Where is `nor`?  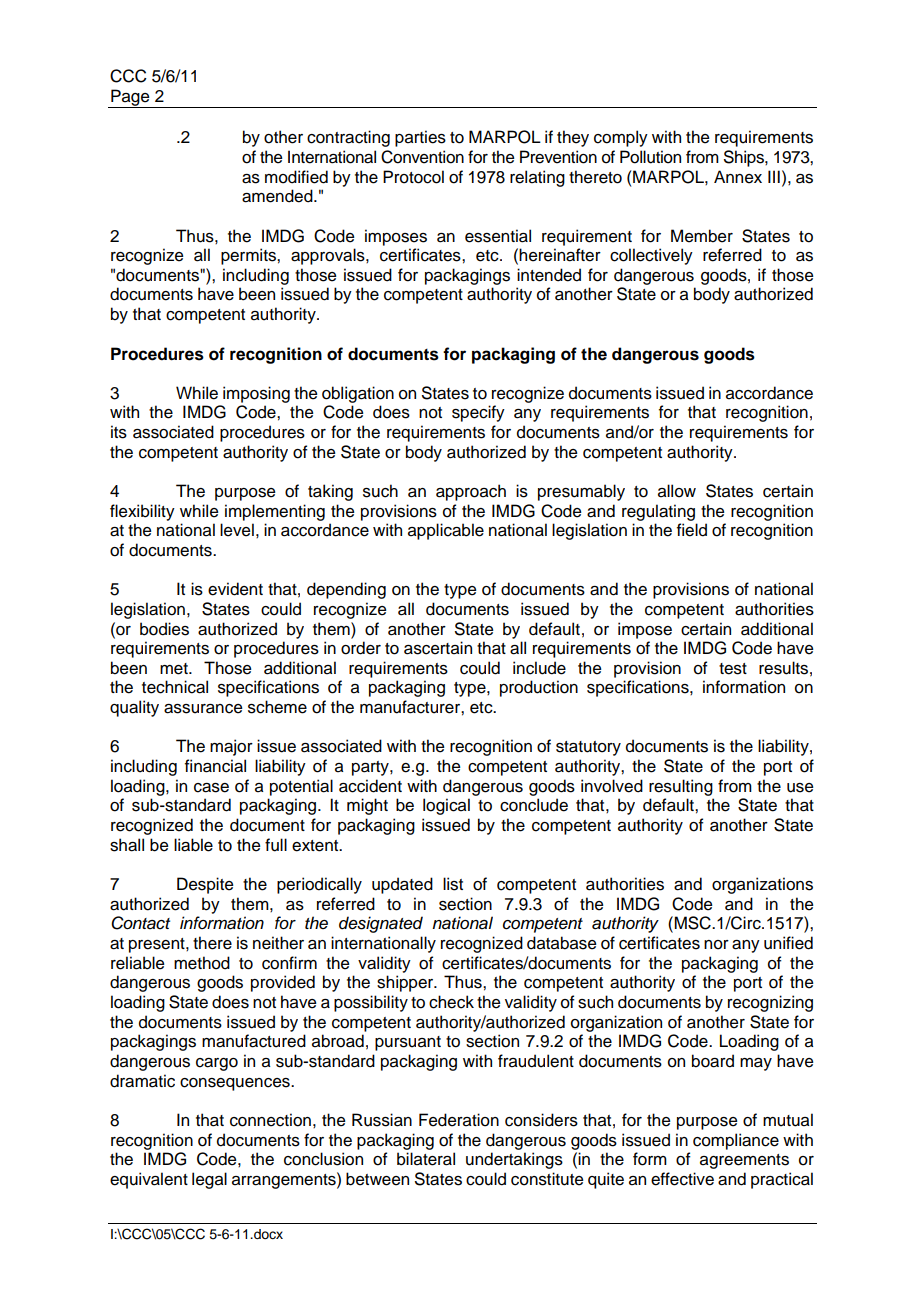
nor is located at coordinates (716, 945).
